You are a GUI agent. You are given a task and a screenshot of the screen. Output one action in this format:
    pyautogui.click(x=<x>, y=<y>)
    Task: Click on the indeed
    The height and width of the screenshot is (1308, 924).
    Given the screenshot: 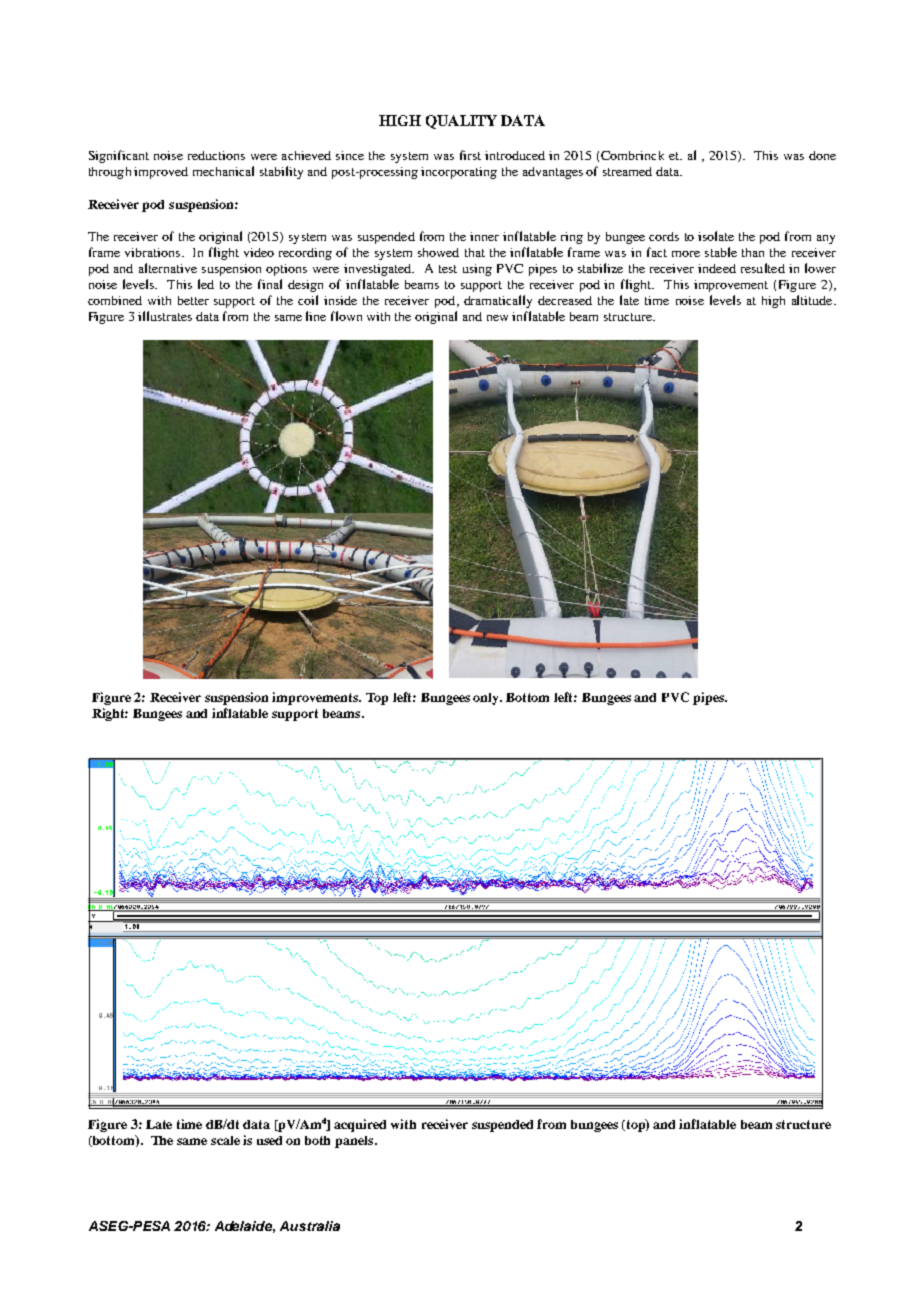 What is the action you would take?
    pyautogui.click(x=717, y=268)
